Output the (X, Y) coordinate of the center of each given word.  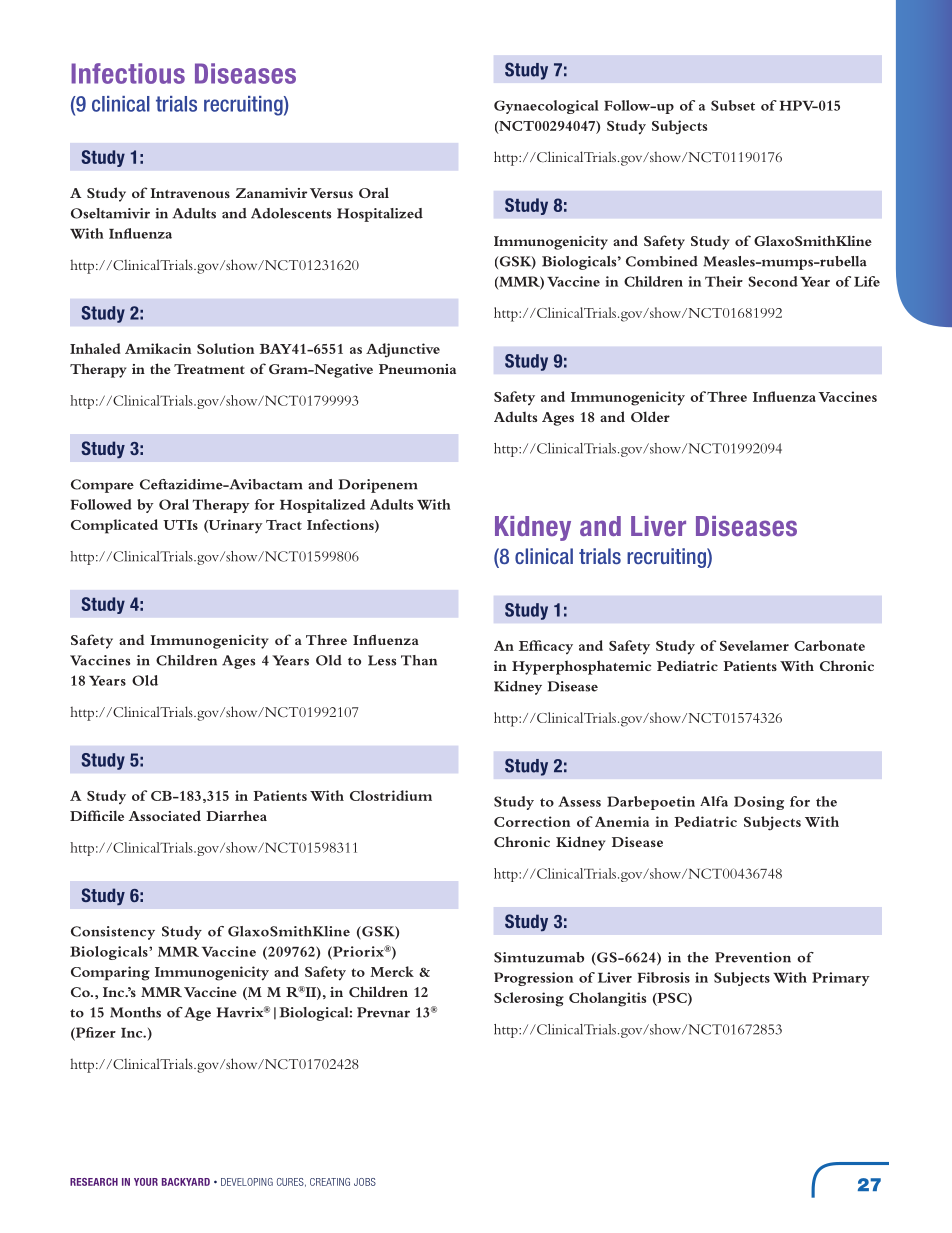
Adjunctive (403, 350)
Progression (533, 979)
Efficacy (546, 647)
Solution (225, 348)
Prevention (753, 957)
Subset (733, 105)
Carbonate (829, 645)
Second (773, 281)
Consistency (113, 933)
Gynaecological (546, 107)
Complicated (114, 526)
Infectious (128, 73)
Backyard (186, 1182)
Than (419, 660)
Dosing (759, 803)
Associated (164, 815)
